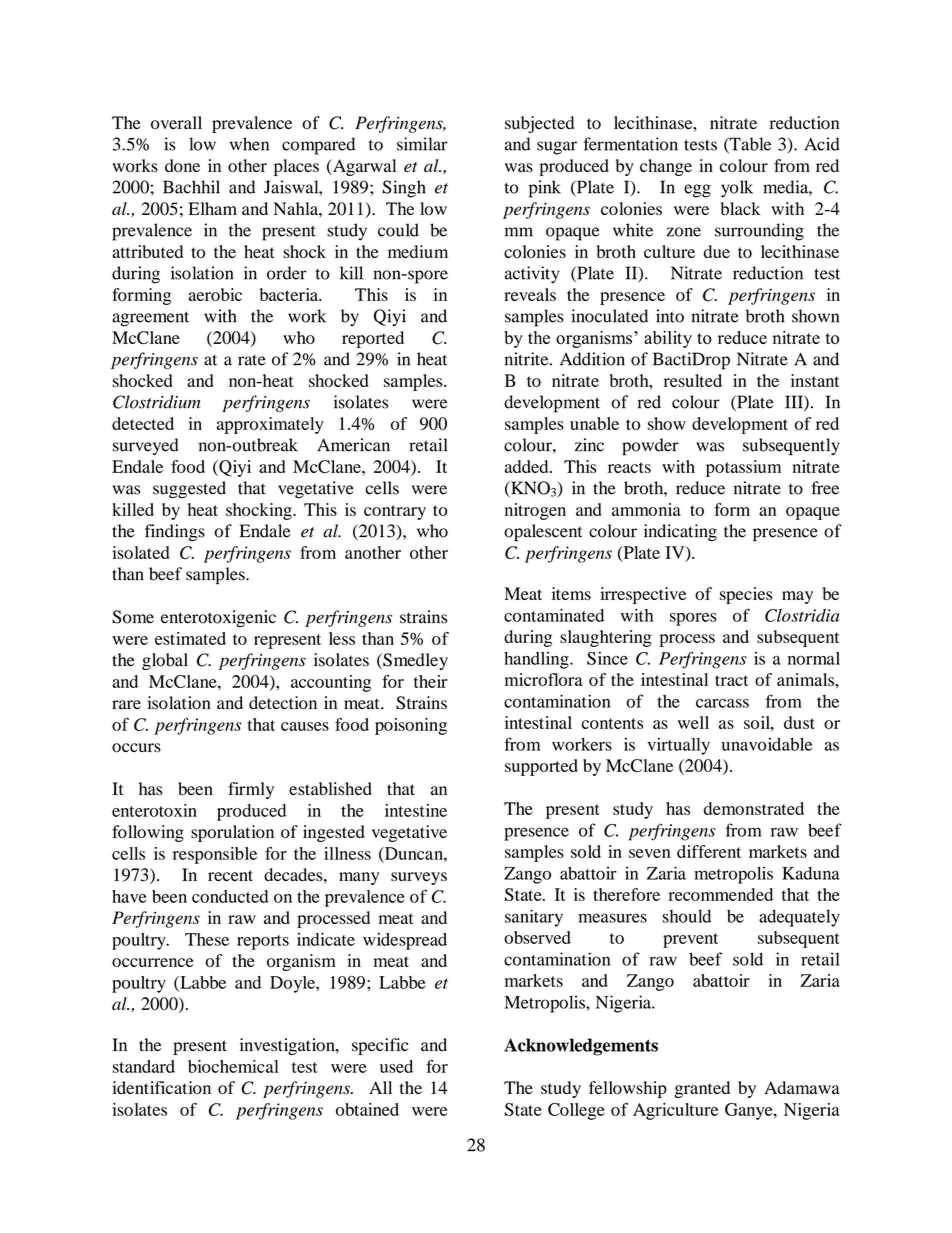 The height and width of the screenshot is (1233, 952). What do you see at coordinates (373, 339) in the screenshot?
I see `reported` at bounding box center [373, 339].
